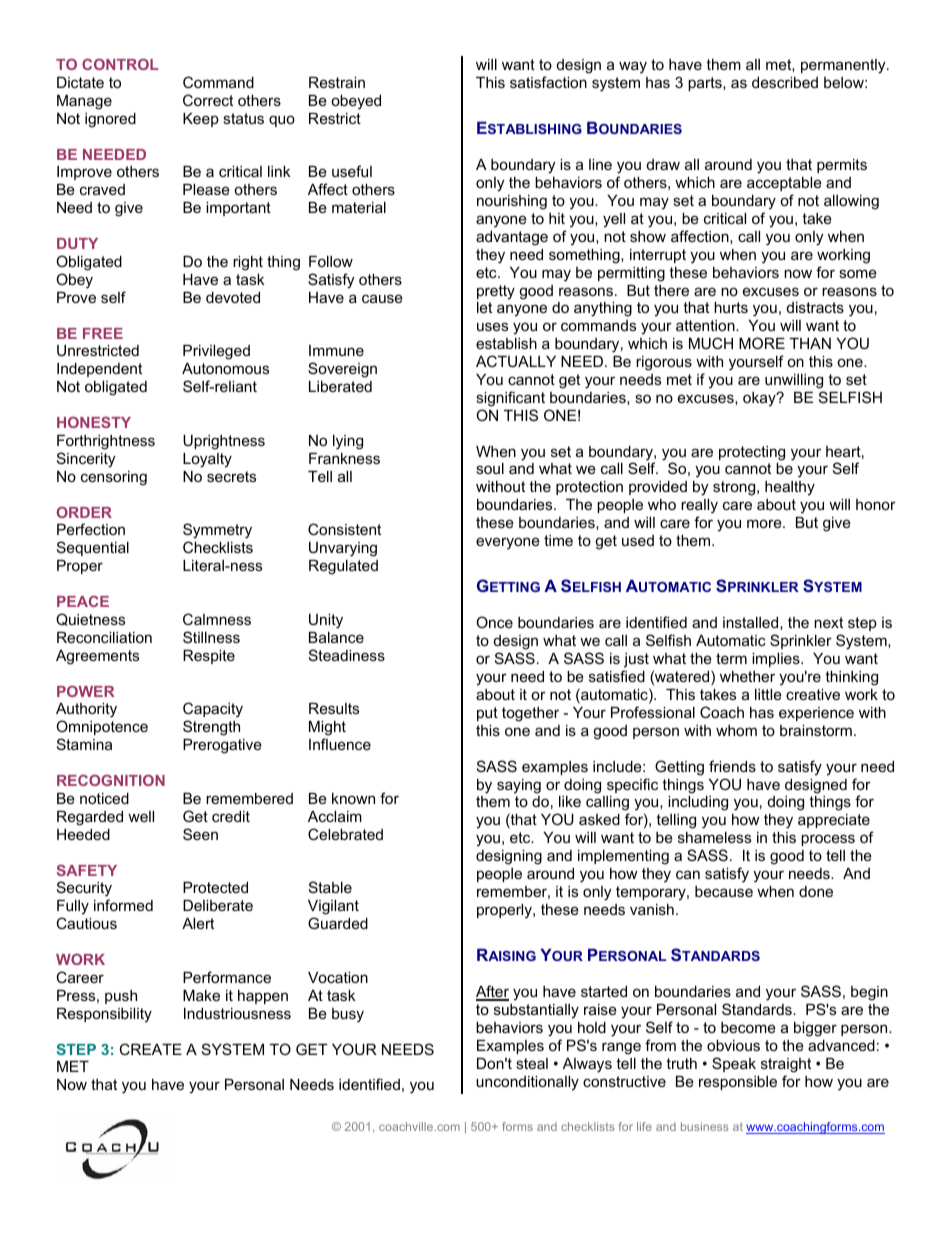  I want to click on satisfaction, so click(548, 82).
